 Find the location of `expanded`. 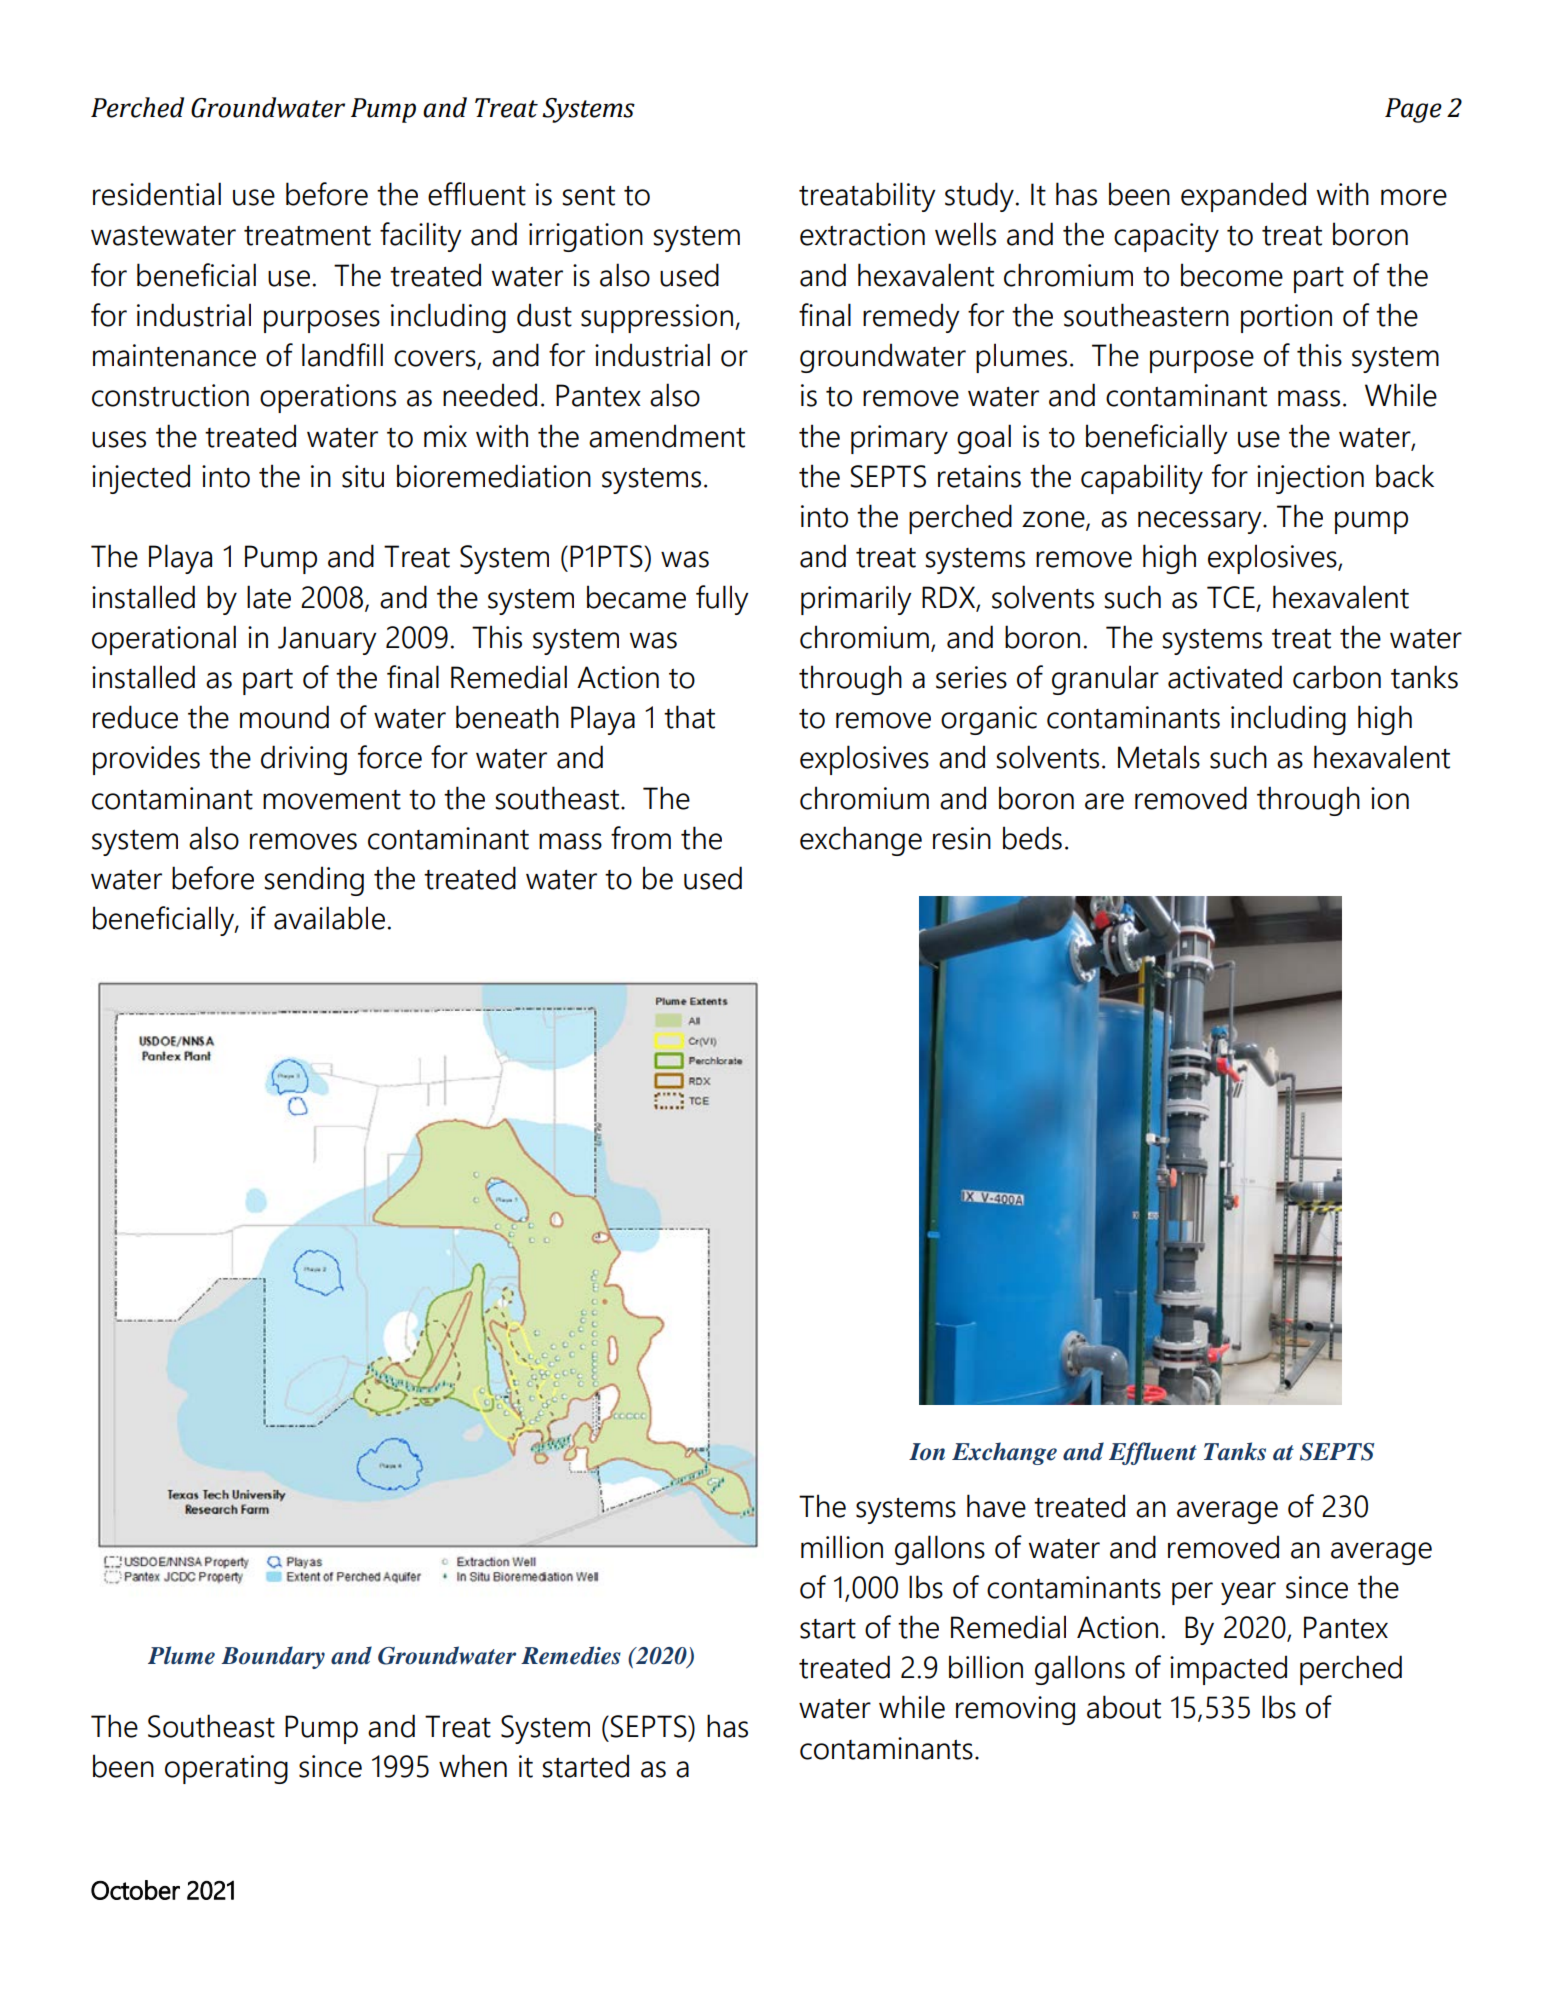

expanded is located at coordinates (1243, 197).
